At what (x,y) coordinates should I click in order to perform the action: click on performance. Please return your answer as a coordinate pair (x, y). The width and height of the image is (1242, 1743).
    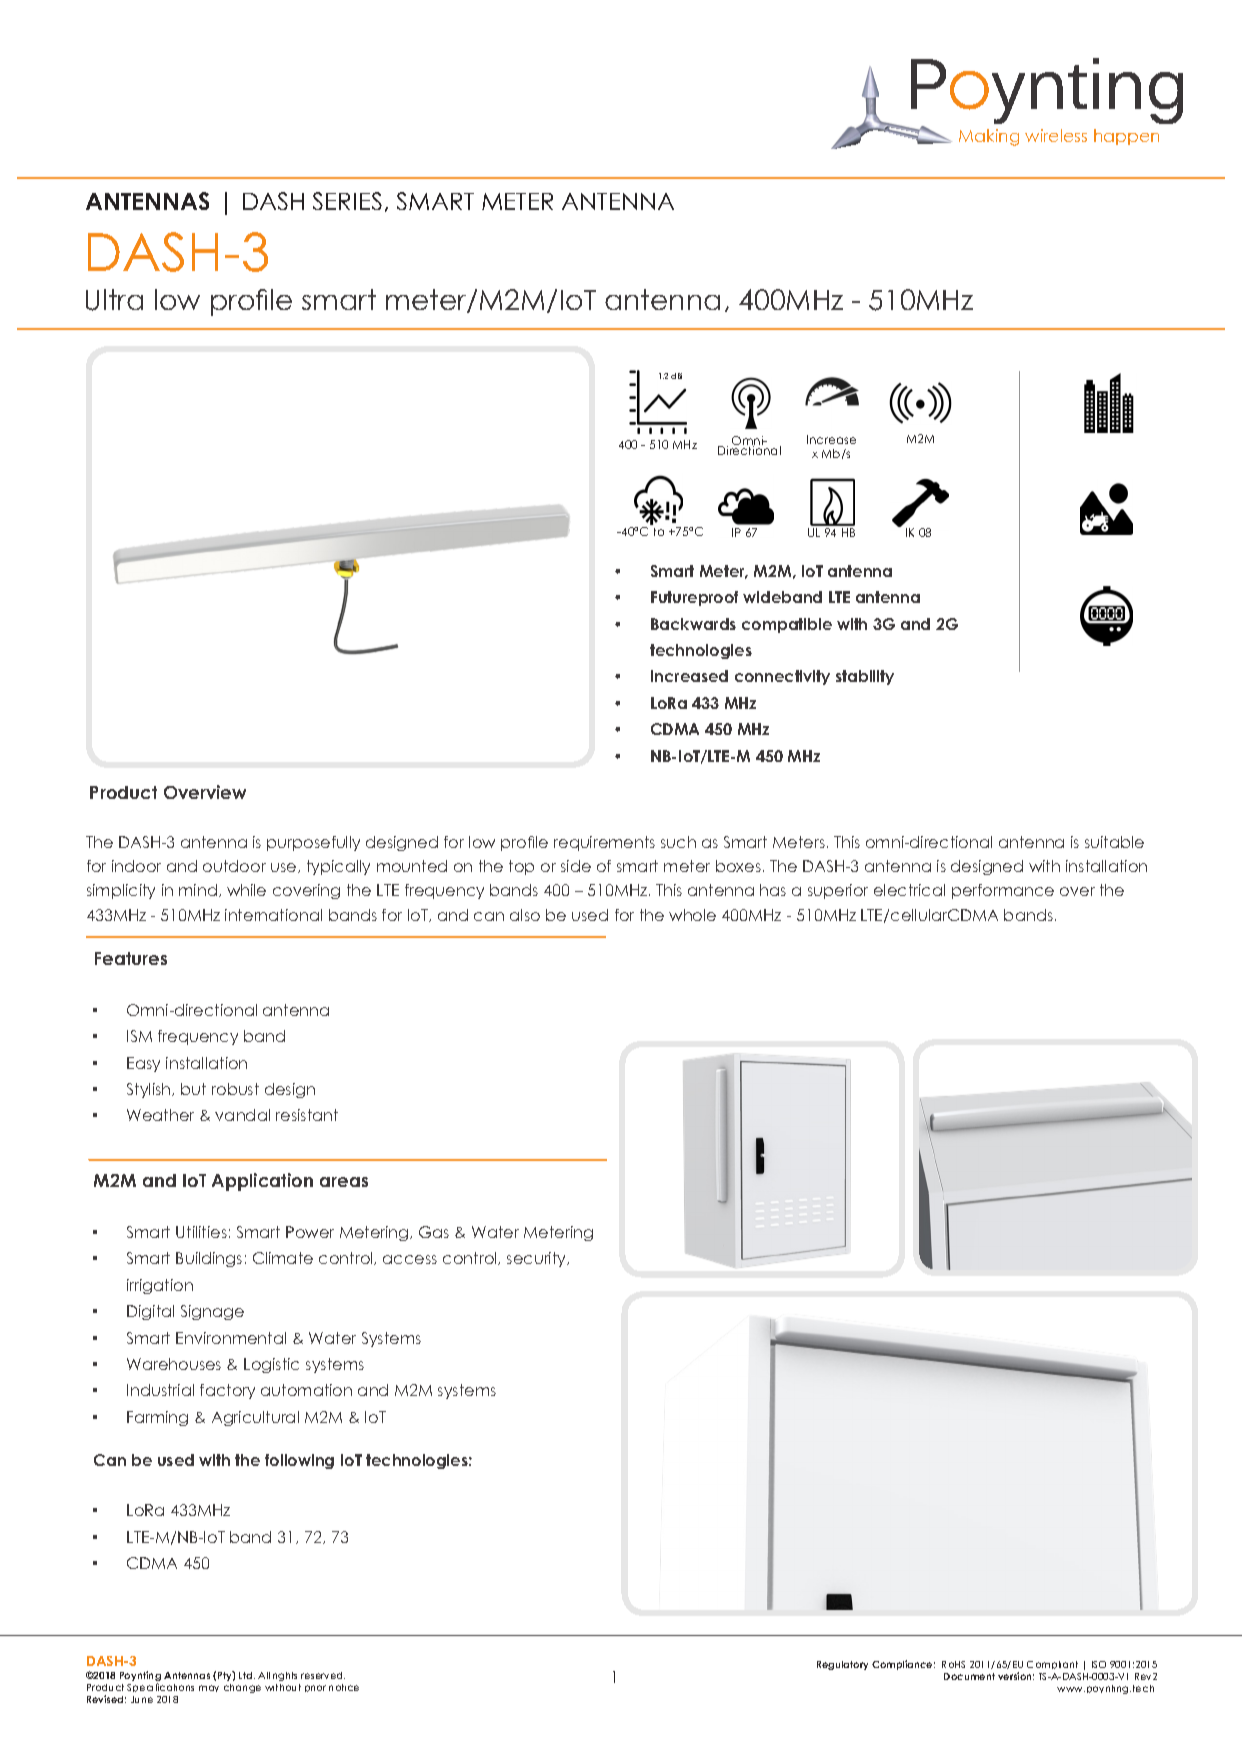
    Looking at the image, I should click on (1003, 891).
